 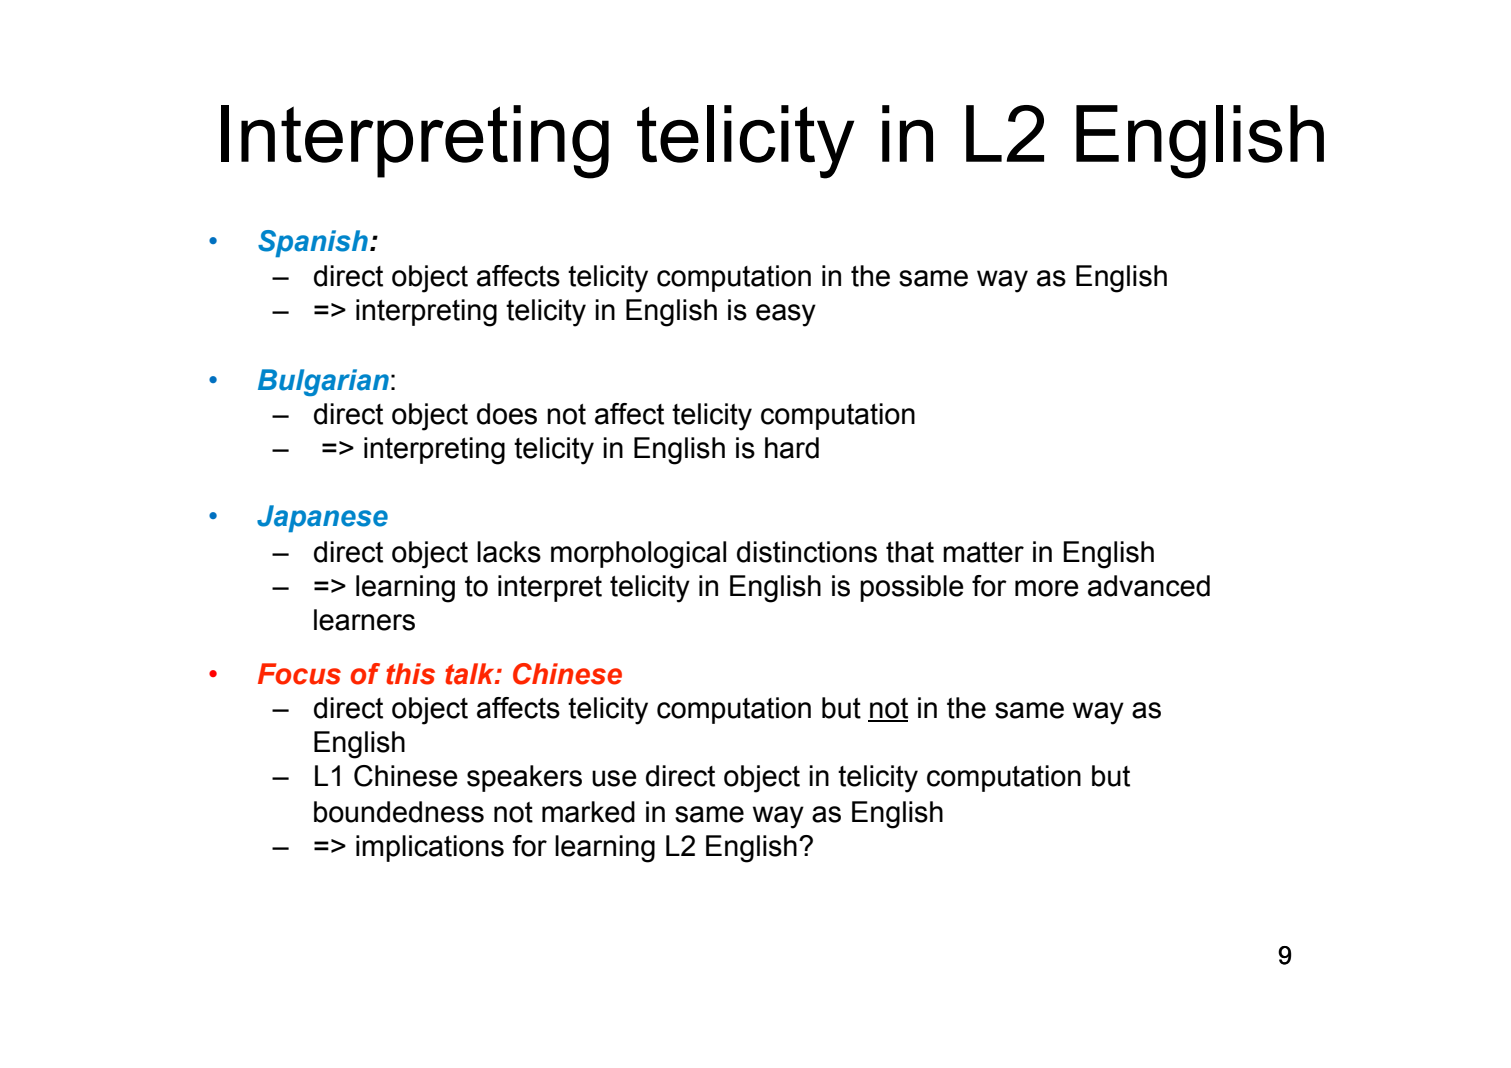 What do you see at coordinates (983, 552) in the image?
I see `matter` at bounding box center [983, 552].
